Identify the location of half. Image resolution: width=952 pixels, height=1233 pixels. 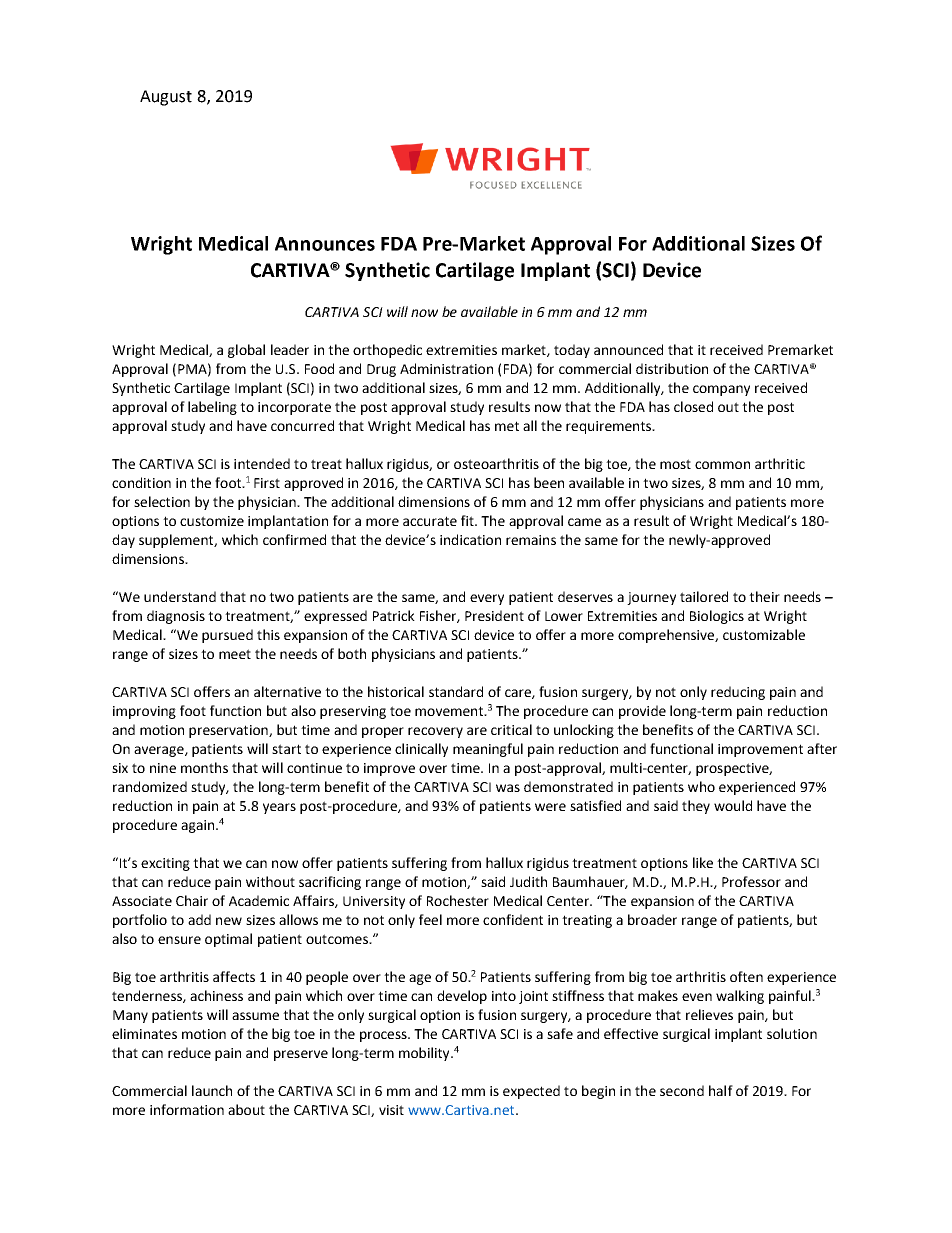
(721, 1090).
